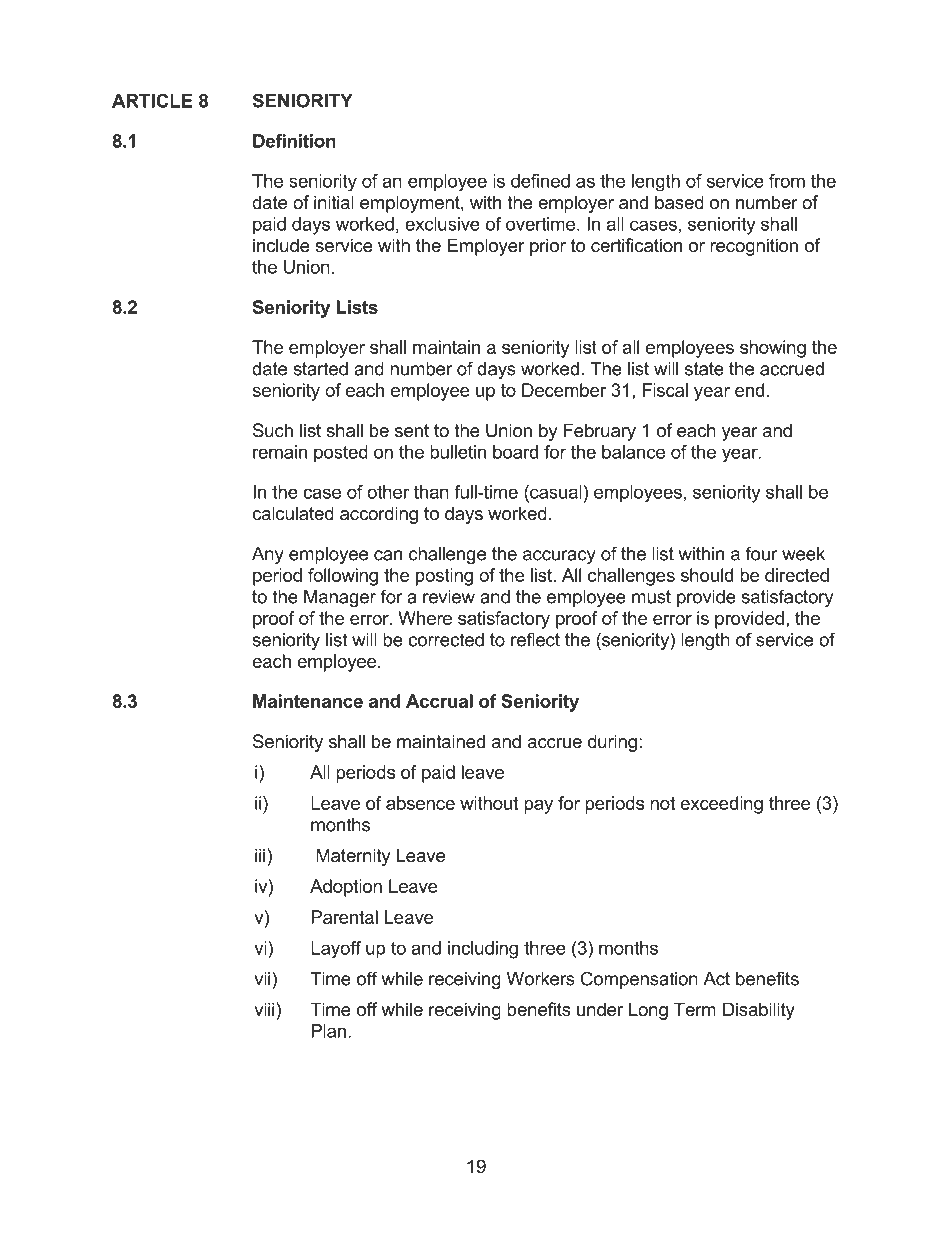  What do you see at coordinates (334, 202) in the document?
I see `initial` at bounding box center [334, 202].
